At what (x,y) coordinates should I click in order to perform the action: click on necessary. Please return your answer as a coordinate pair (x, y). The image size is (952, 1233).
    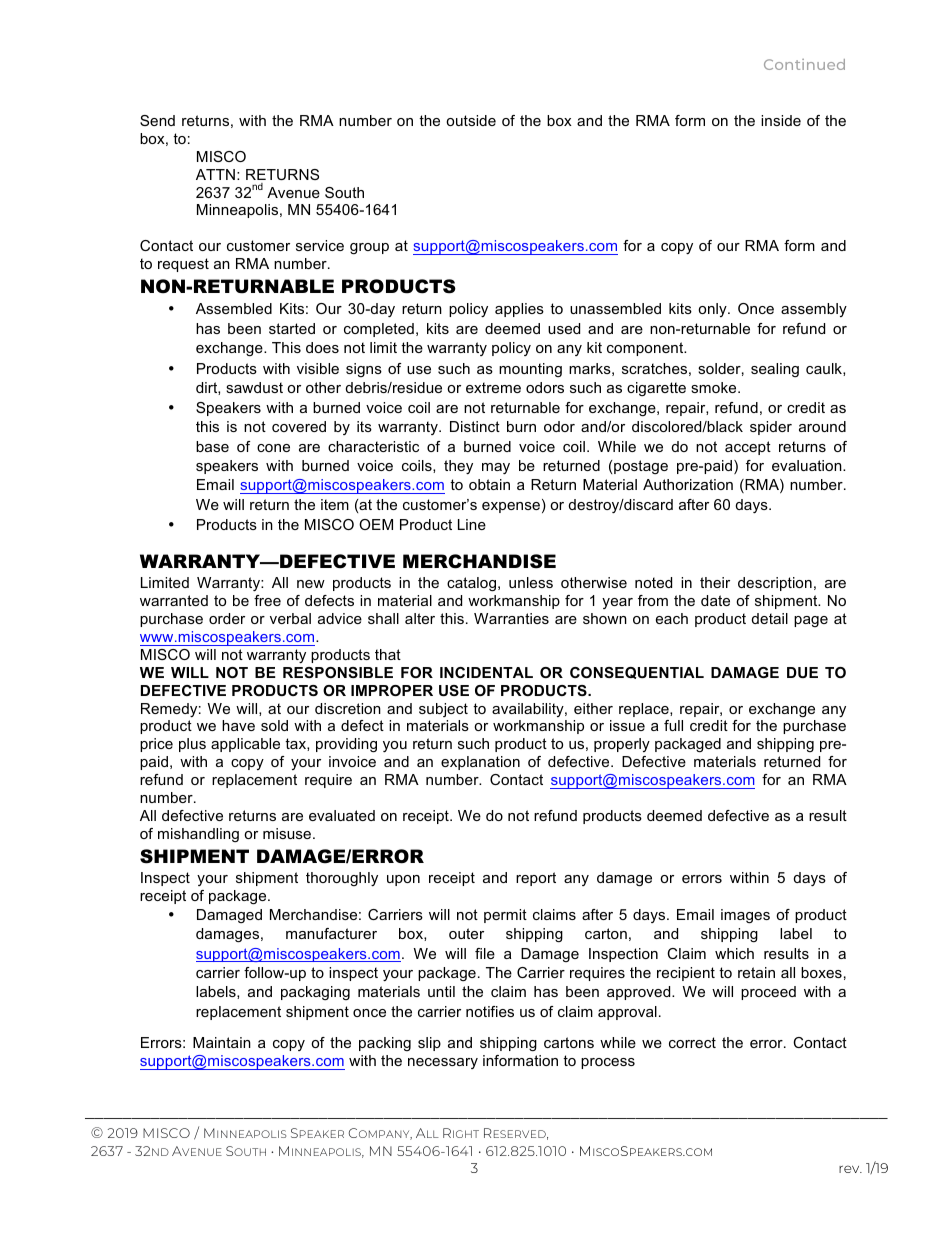
    Looking at the image, I should click on (443, 1063).
